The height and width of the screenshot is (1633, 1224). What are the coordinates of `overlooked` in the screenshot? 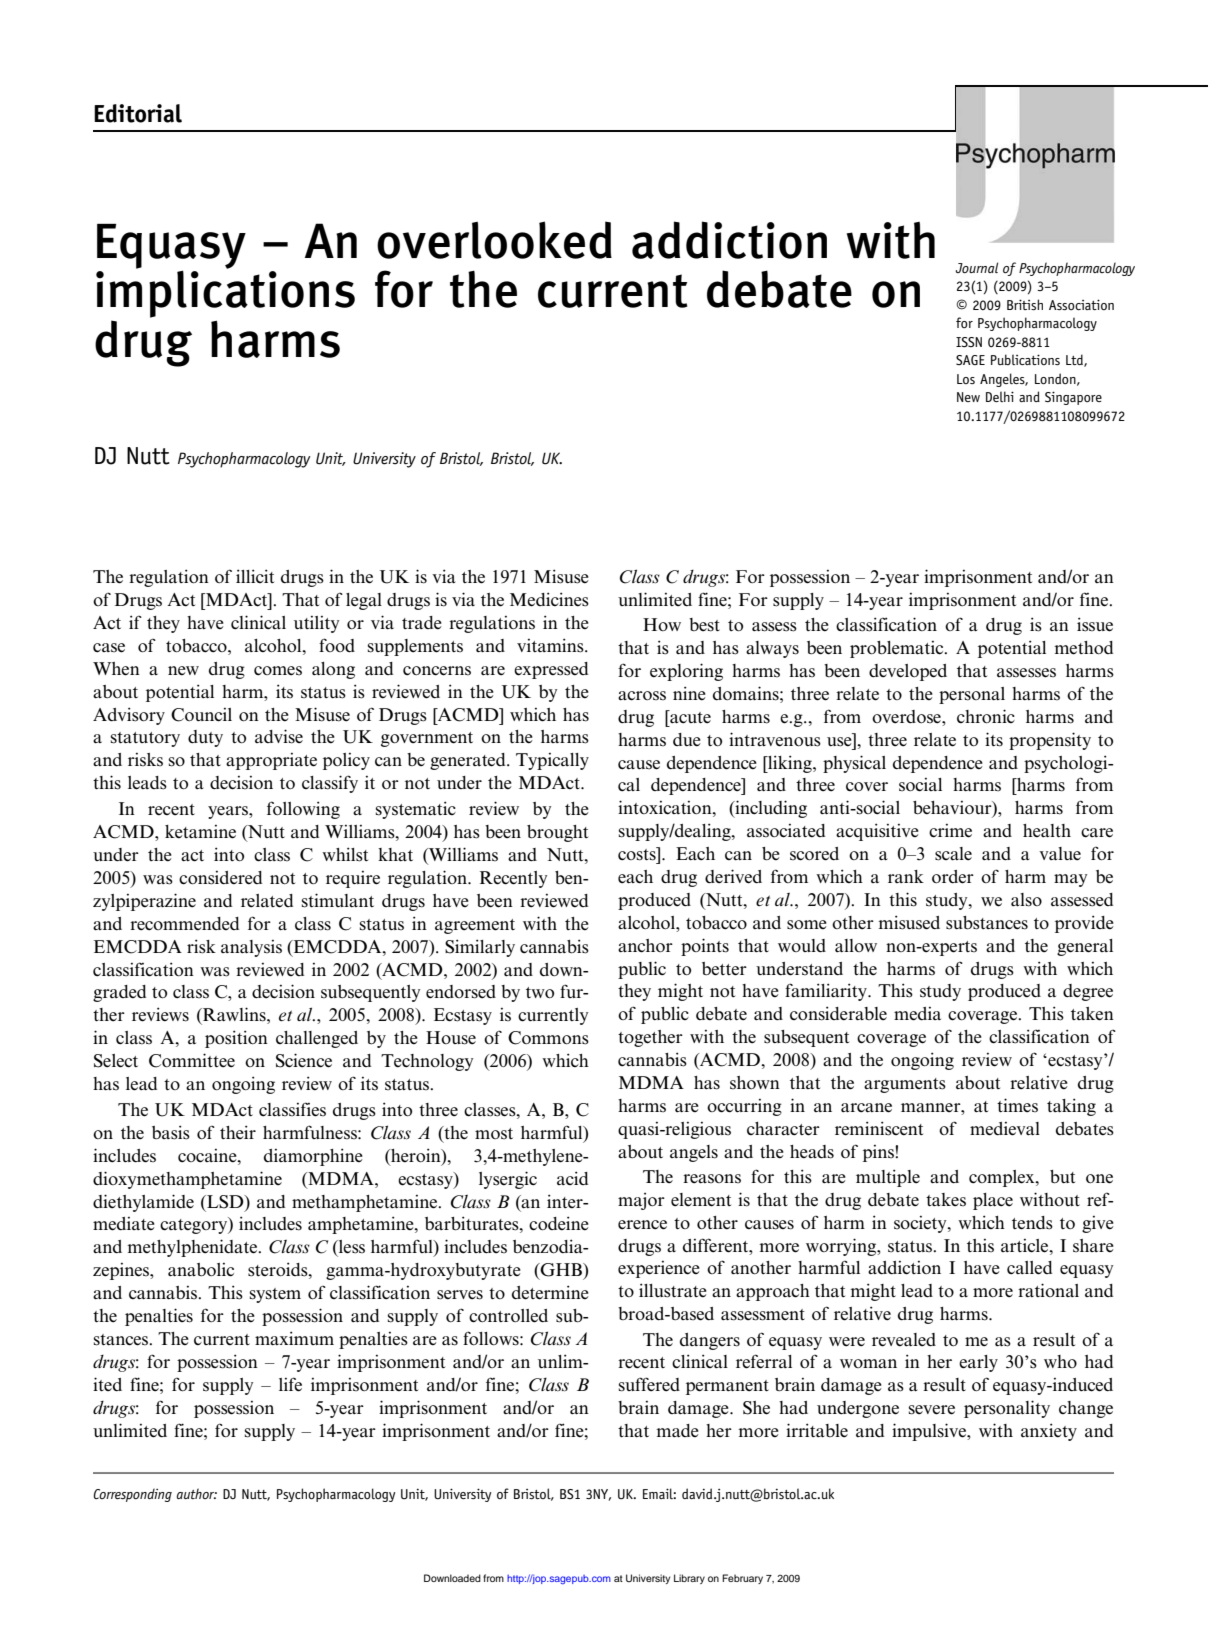 It's located at (494, 240).
